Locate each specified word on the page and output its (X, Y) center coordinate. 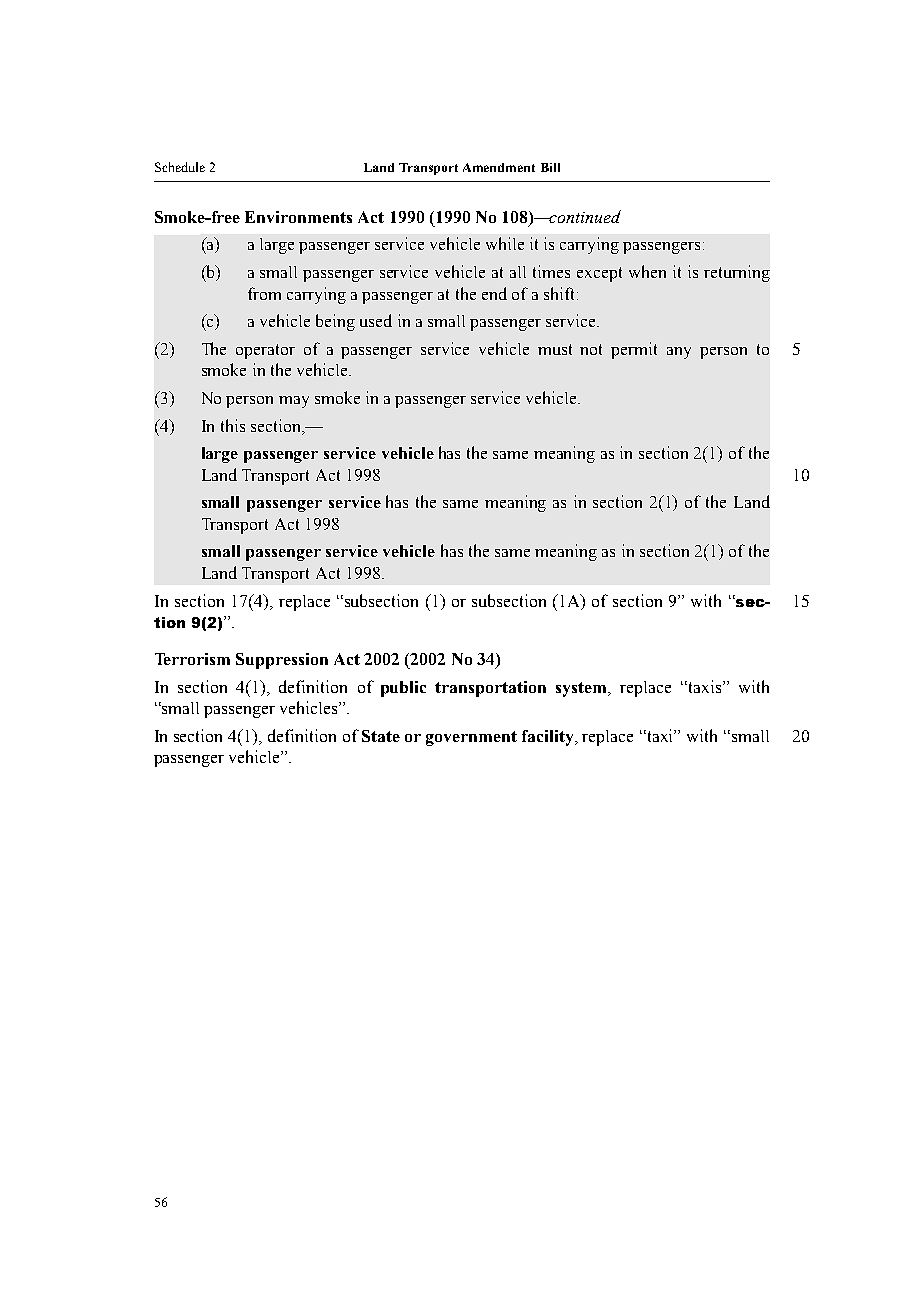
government (471, 738)
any (679, 353)
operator (265, 351)
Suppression (282, 661)
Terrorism (192, 659)
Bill (550, 167)
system (582, 689)
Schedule (180, 167)
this (233, 425)
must (555, 349)
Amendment (499, 167)
